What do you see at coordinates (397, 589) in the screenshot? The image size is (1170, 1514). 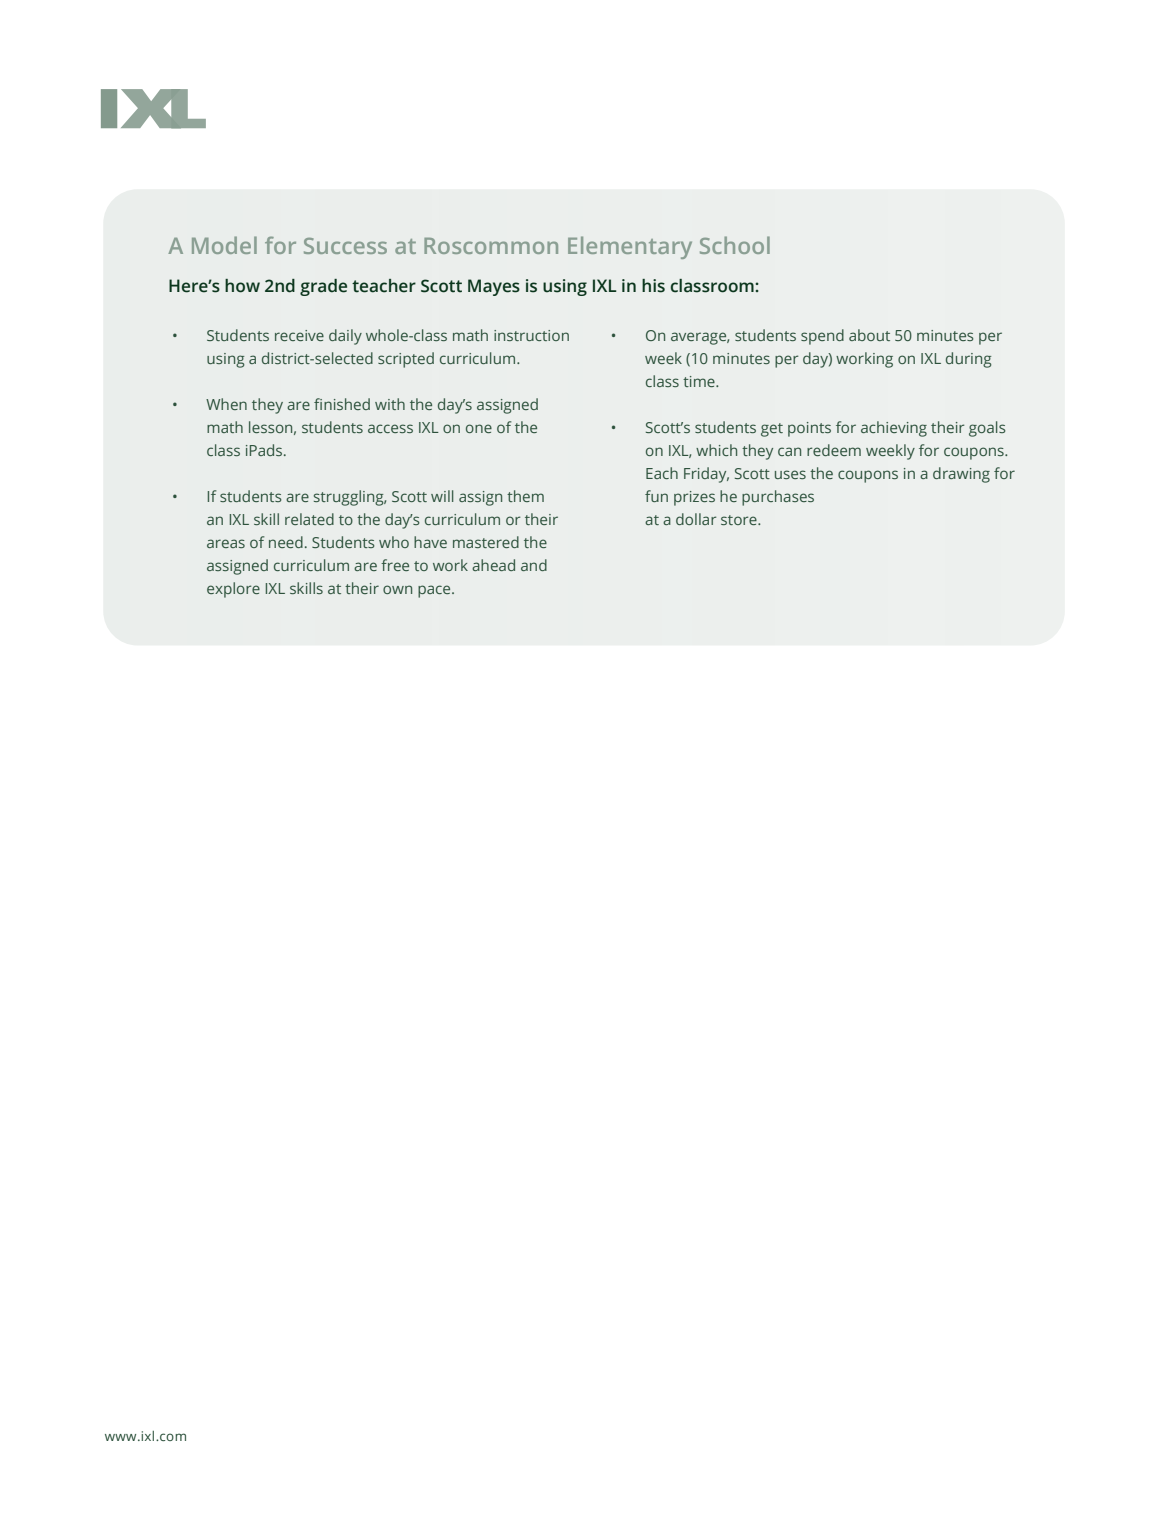 I see `own` at bounding box center [397, 589].
